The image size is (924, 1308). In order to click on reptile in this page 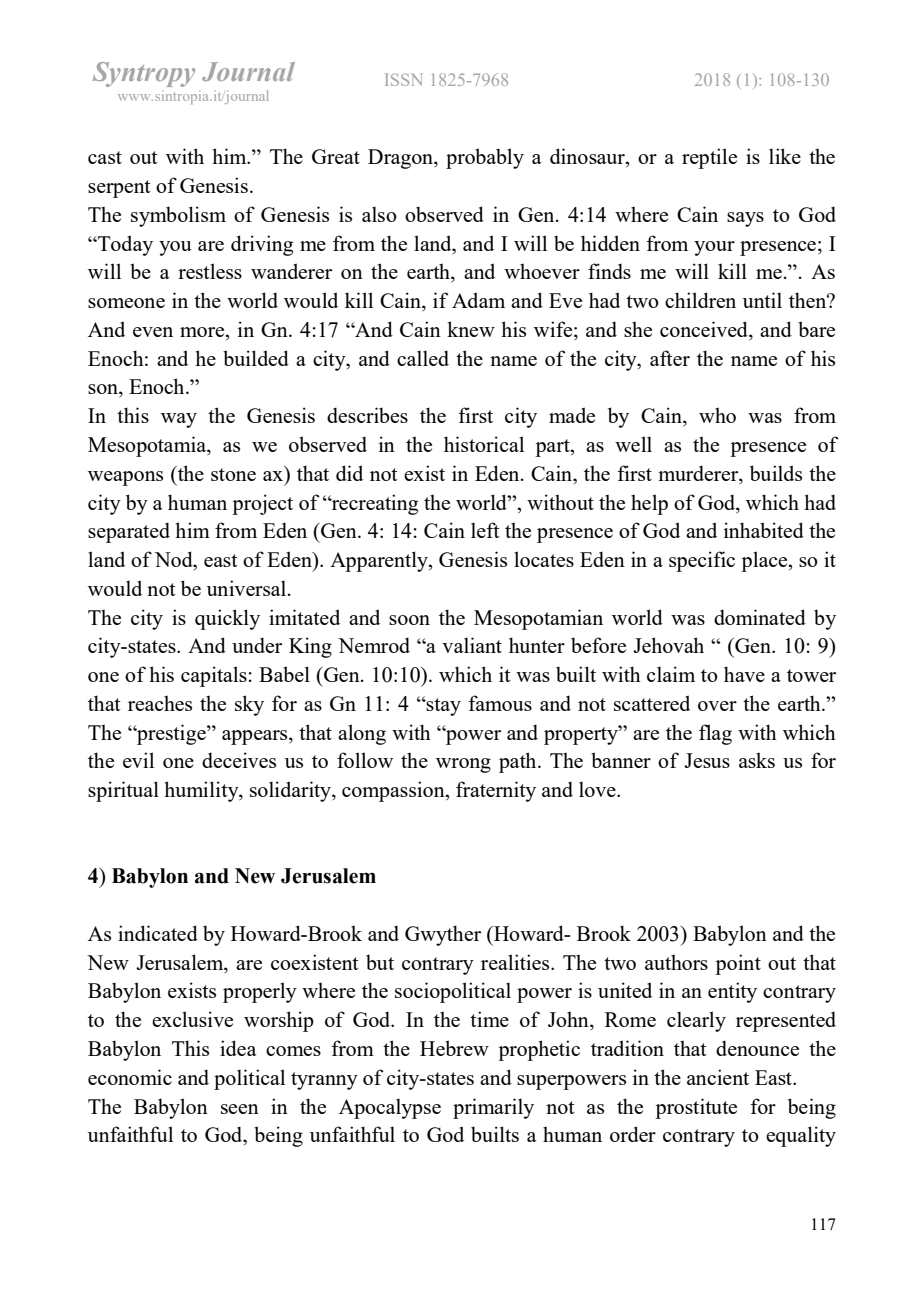, I will do `click(709, 158)`.
